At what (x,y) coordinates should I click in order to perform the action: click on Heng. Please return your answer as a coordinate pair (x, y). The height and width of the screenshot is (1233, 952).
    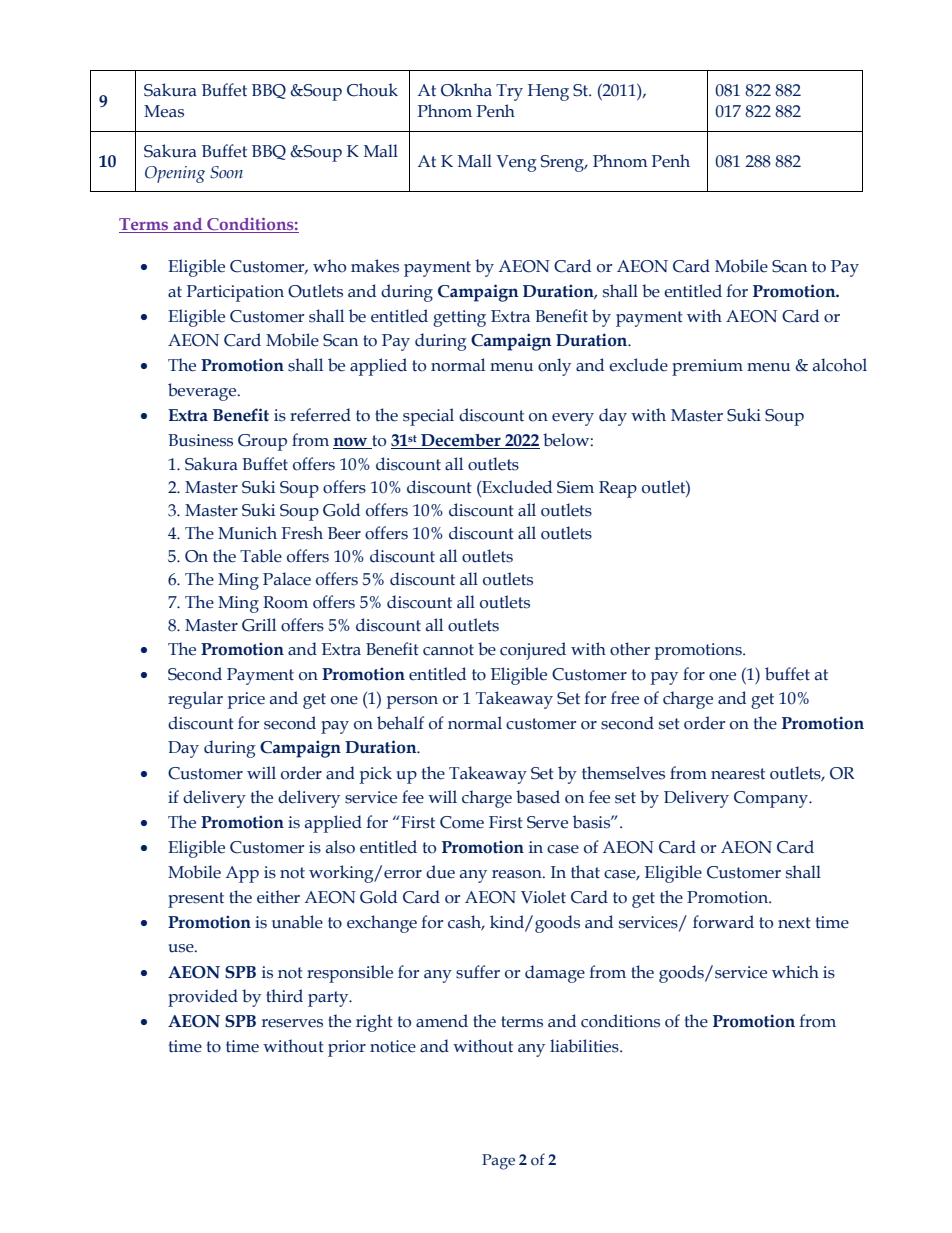
    Looking at the image, I should click on (548, 92).
